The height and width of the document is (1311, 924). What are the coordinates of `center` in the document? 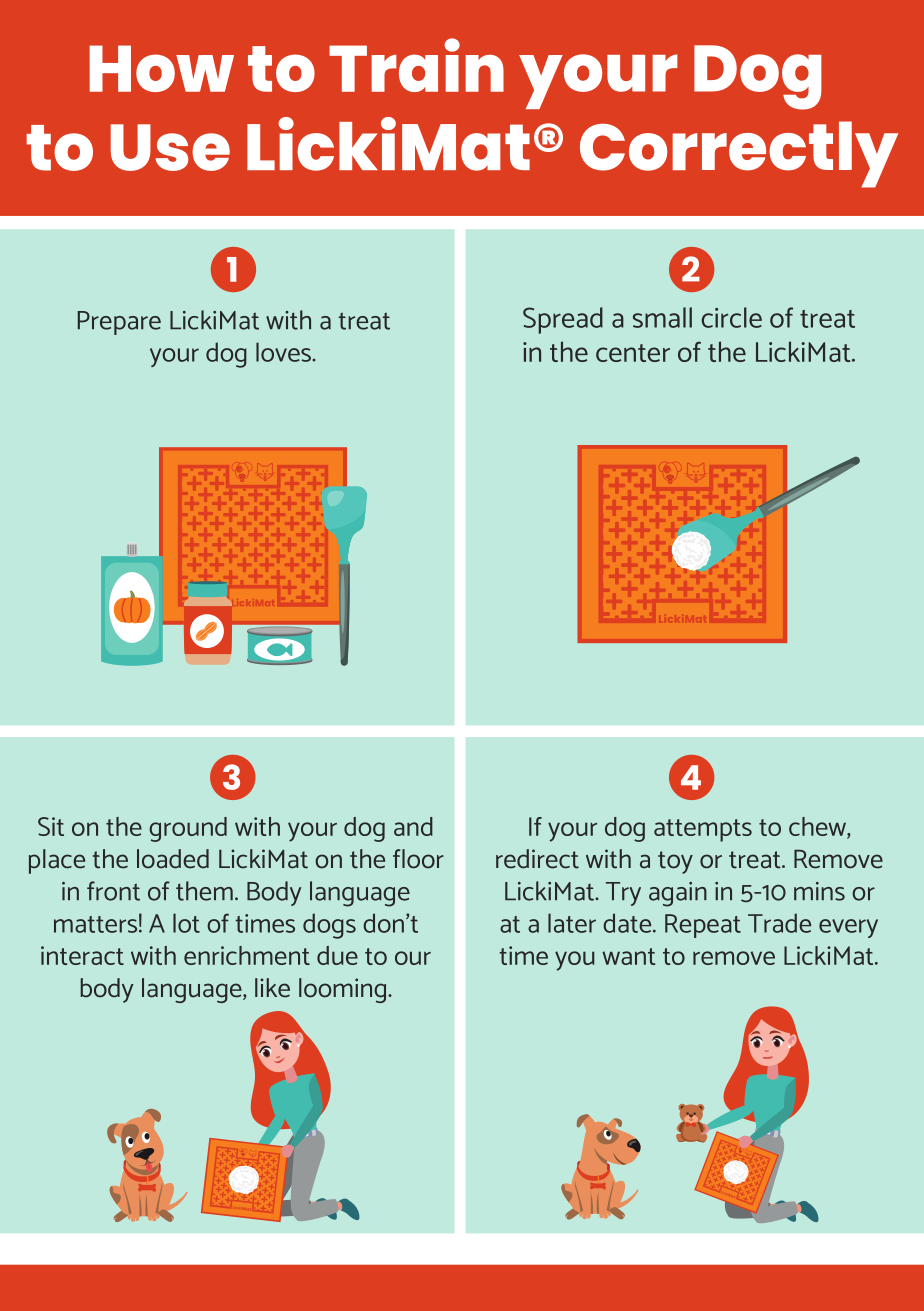 It's located at (633, 353).
